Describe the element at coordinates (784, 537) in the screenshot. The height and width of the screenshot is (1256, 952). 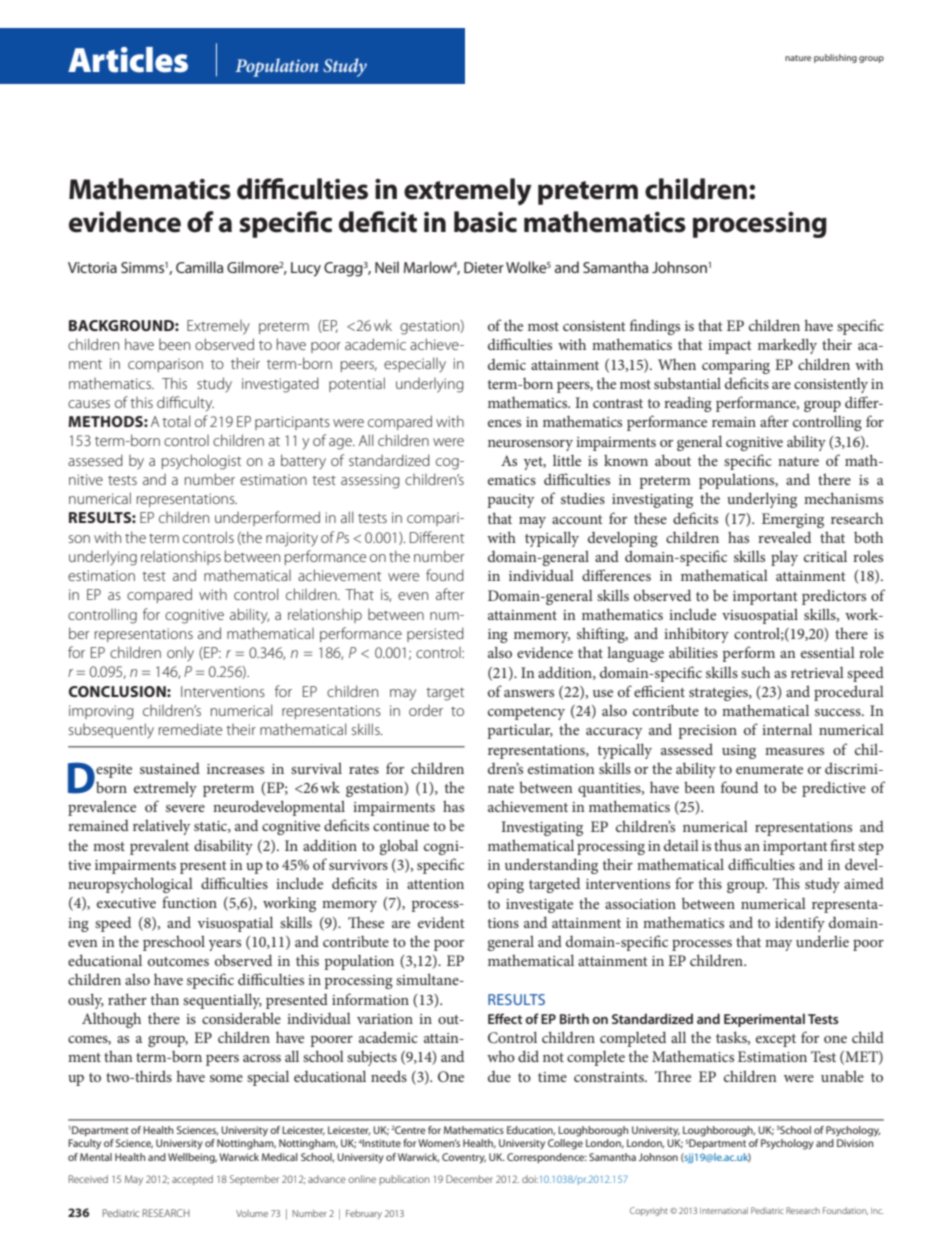
I see `revealed` at that location.
